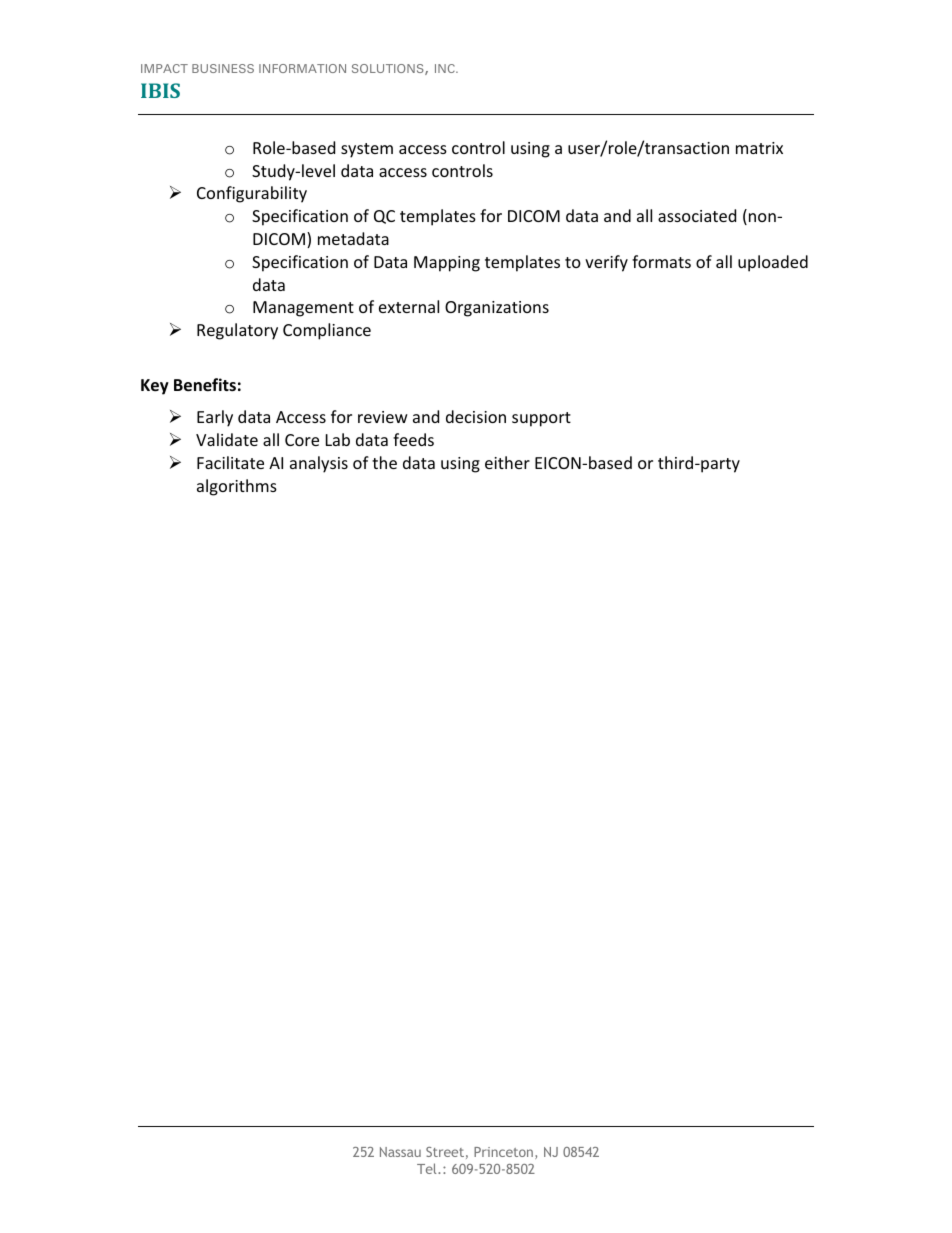 This screenshot has width=952, height=1233. Describe the element at coordinates (428, 1168) in the screenshot. I see `Tel` at that location.
